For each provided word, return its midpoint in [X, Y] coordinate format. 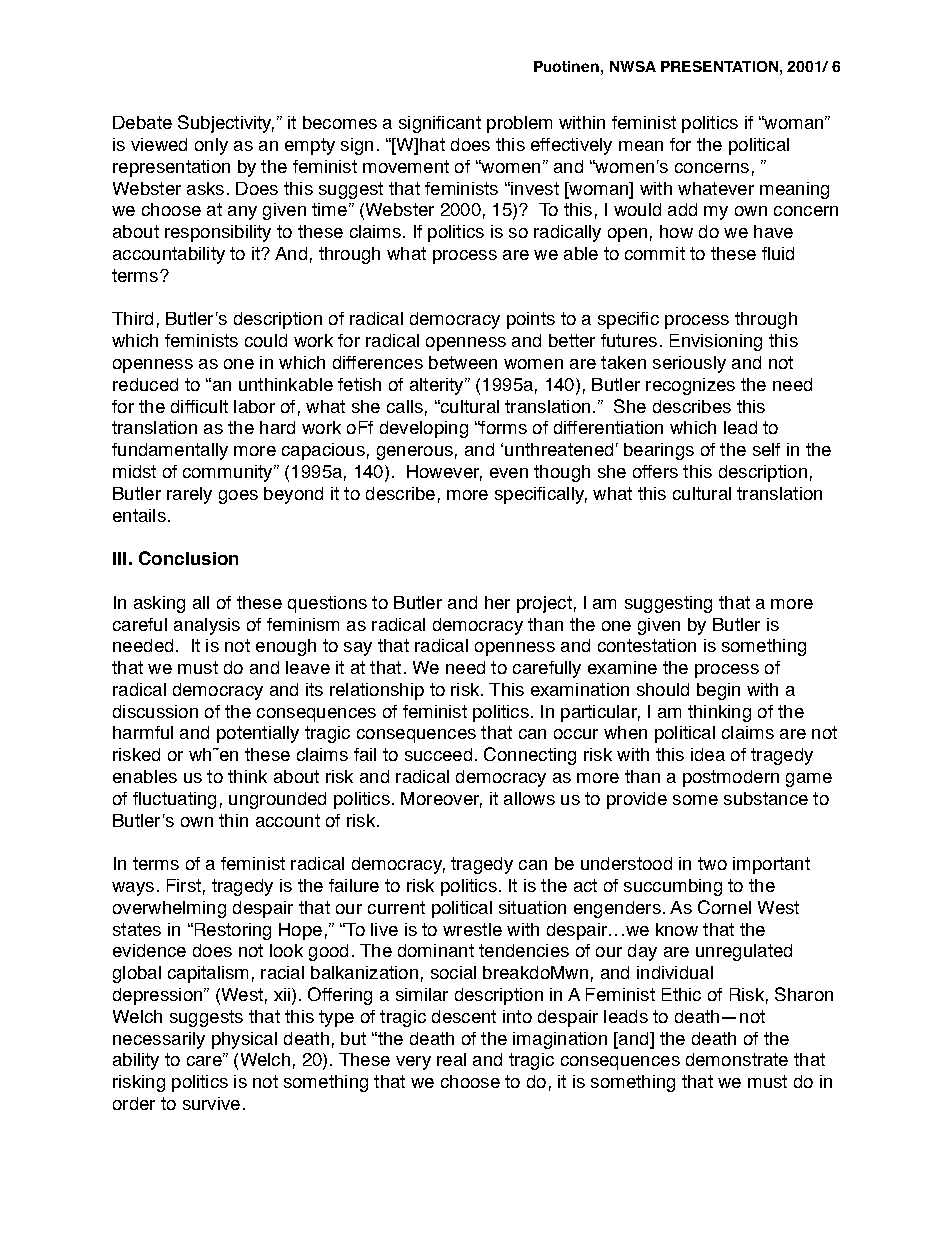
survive [211, 1103]
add [682, 209]
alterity [438, 386]
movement [406, 166]
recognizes [690, 386]
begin [718, 691]
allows [529, 798]
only [211, 146]
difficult [199, 406]
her [497, 602]
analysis [207, 626]
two [712, 863]
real [451, 1059]
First [184, 885]
